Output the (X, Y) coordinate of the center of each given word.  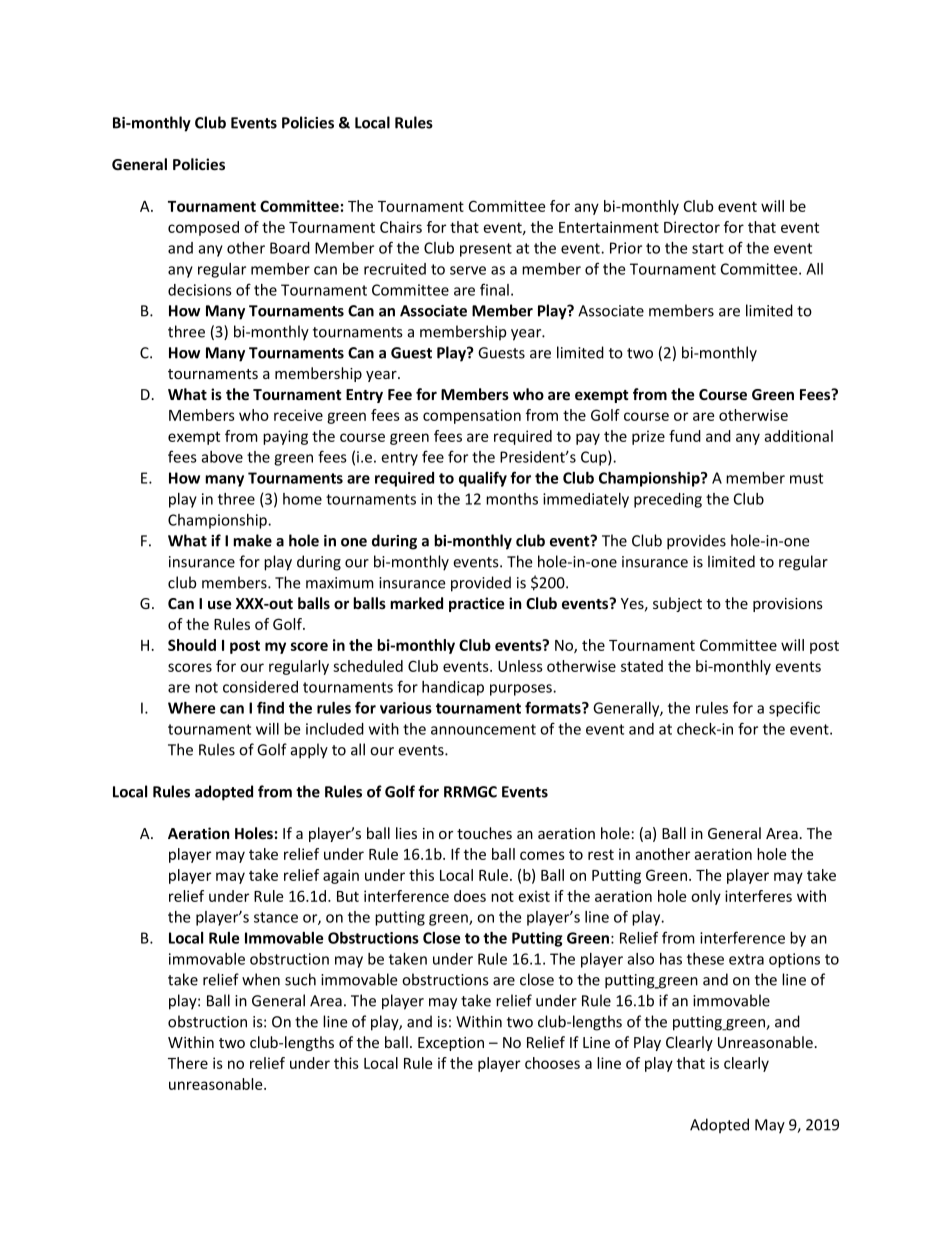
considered (260, 687)
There (188, 1063)
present (486, 250)
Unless (520, 666)
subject (677, 604)
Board (290, 248)
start (708, 248)
